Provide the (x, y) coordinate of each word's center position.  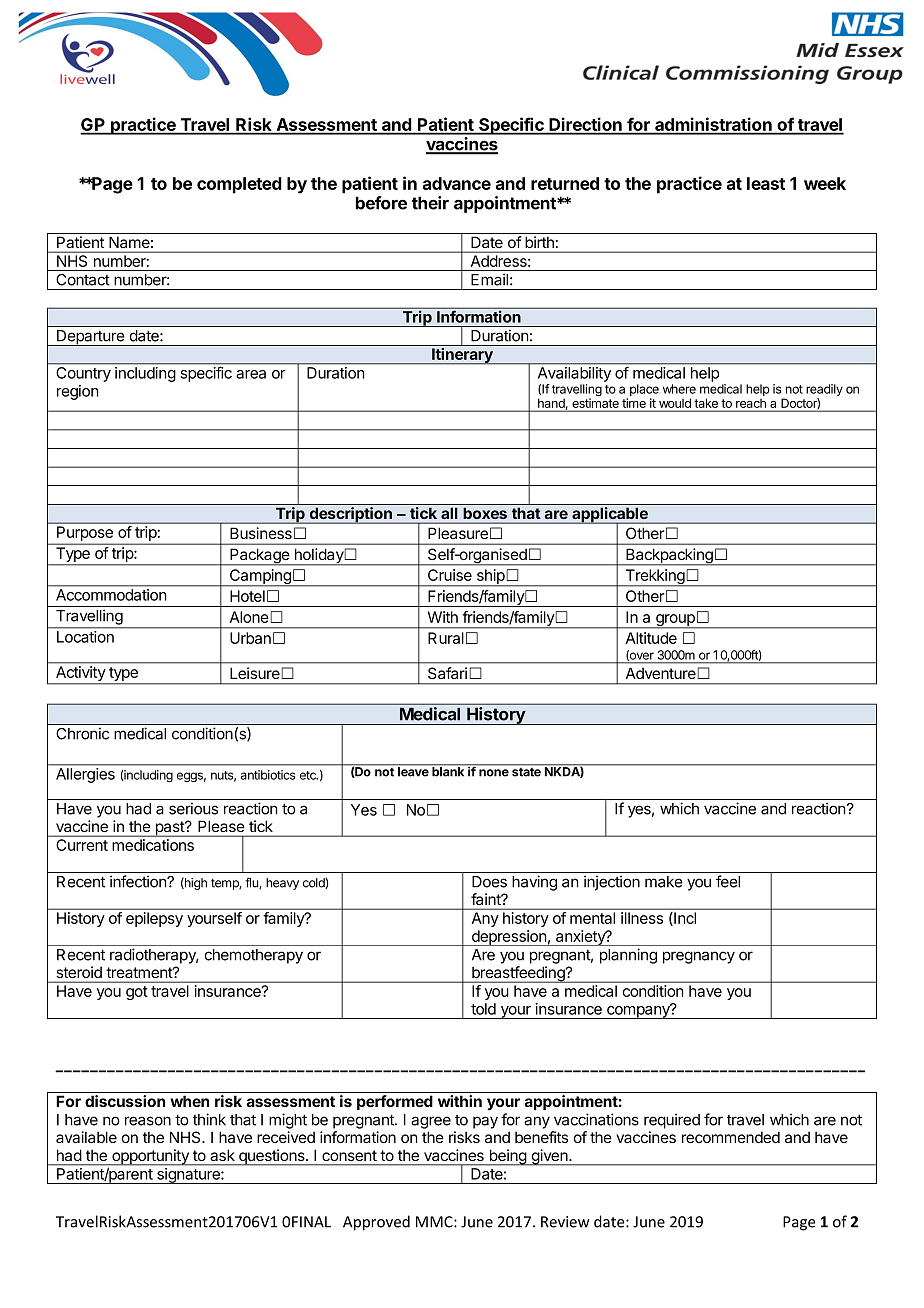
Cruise (450, 575)
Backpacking (669, 557)
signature (188, 1176)
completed (239, 185)
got (137, 993)
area (251, 374)
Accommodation (111, 595)
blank (448, 771)
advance (457, 183)
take (706, 404)
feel (728, 881)
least (766, 183)
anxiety (580, 938)
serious (193, 808)
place (644, 391)
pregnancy (699, 957)
